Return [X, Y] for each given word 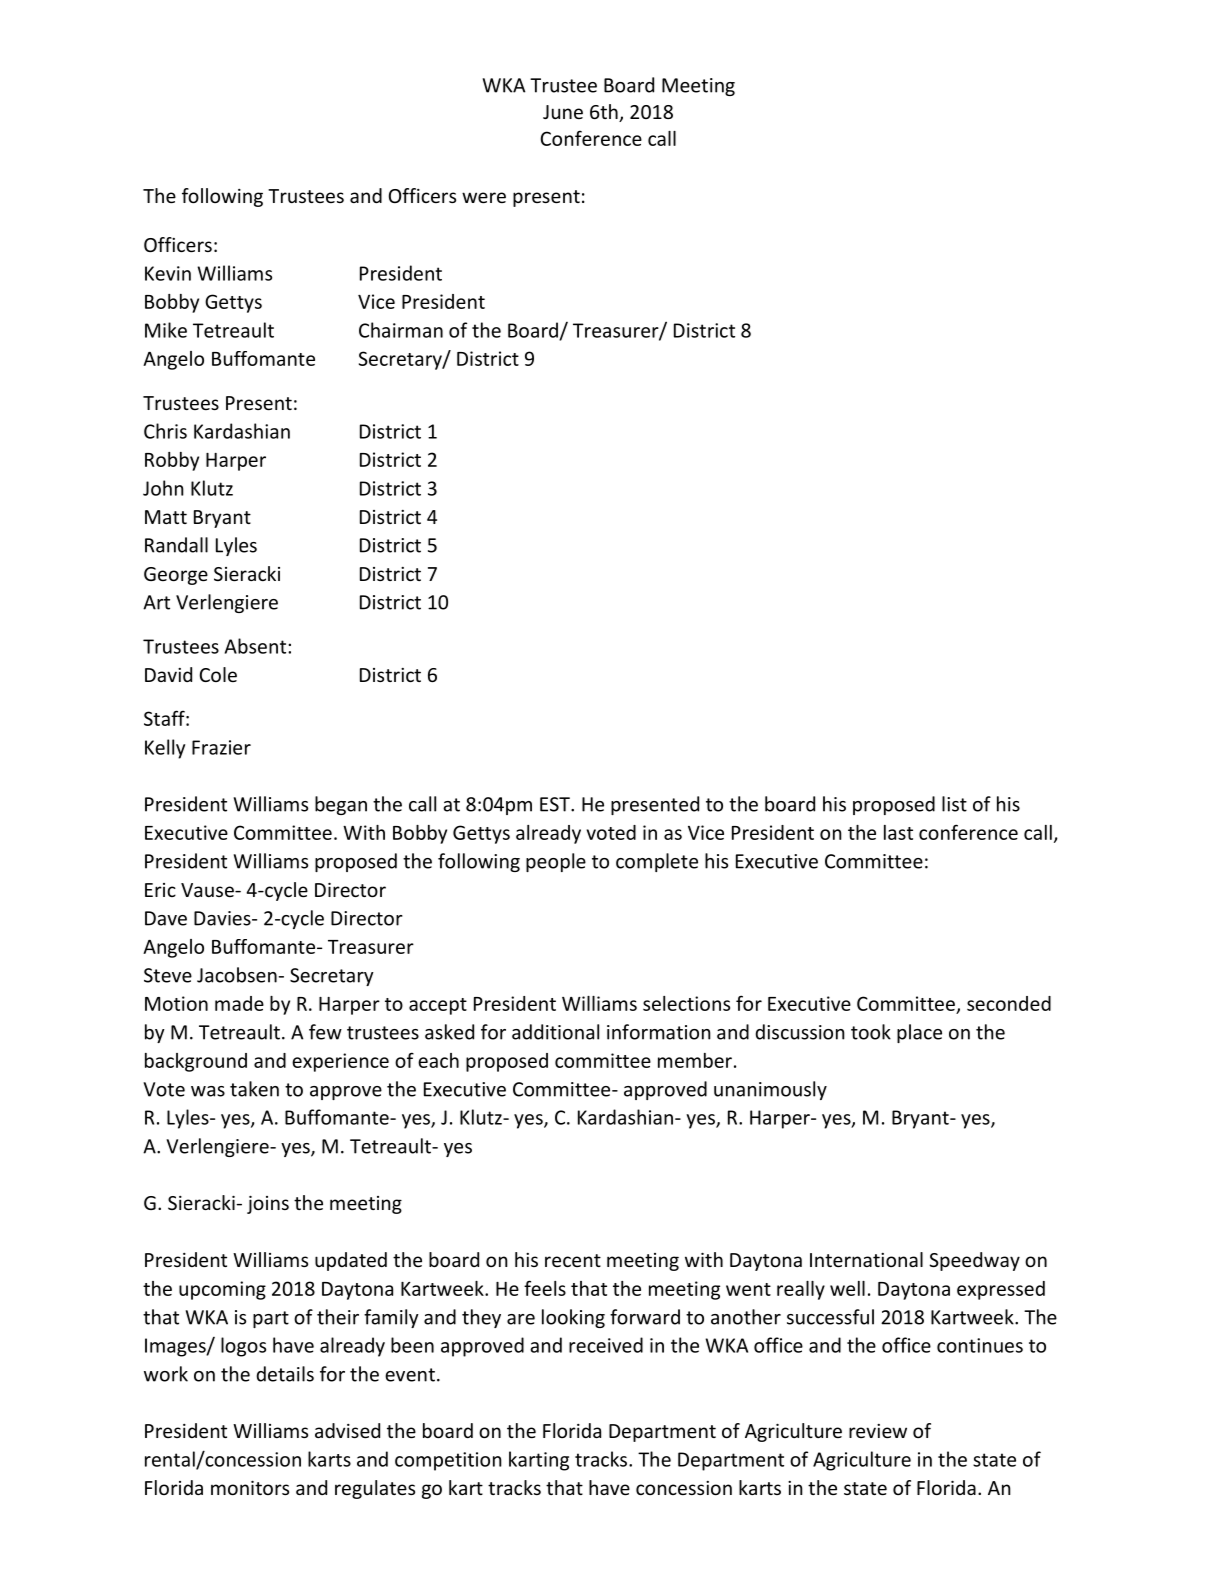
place [919, 1033]
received [606, 1345]
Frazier [221, 747]
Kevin [168, 273]
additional [555, 1032]
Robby [172, 461]
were [484, 197]
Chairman [401, 330]
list [954, 804]
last [898, 832]
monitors [250, 1487]
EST [556, 804]
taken [254, 1089]
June [563, 112]
